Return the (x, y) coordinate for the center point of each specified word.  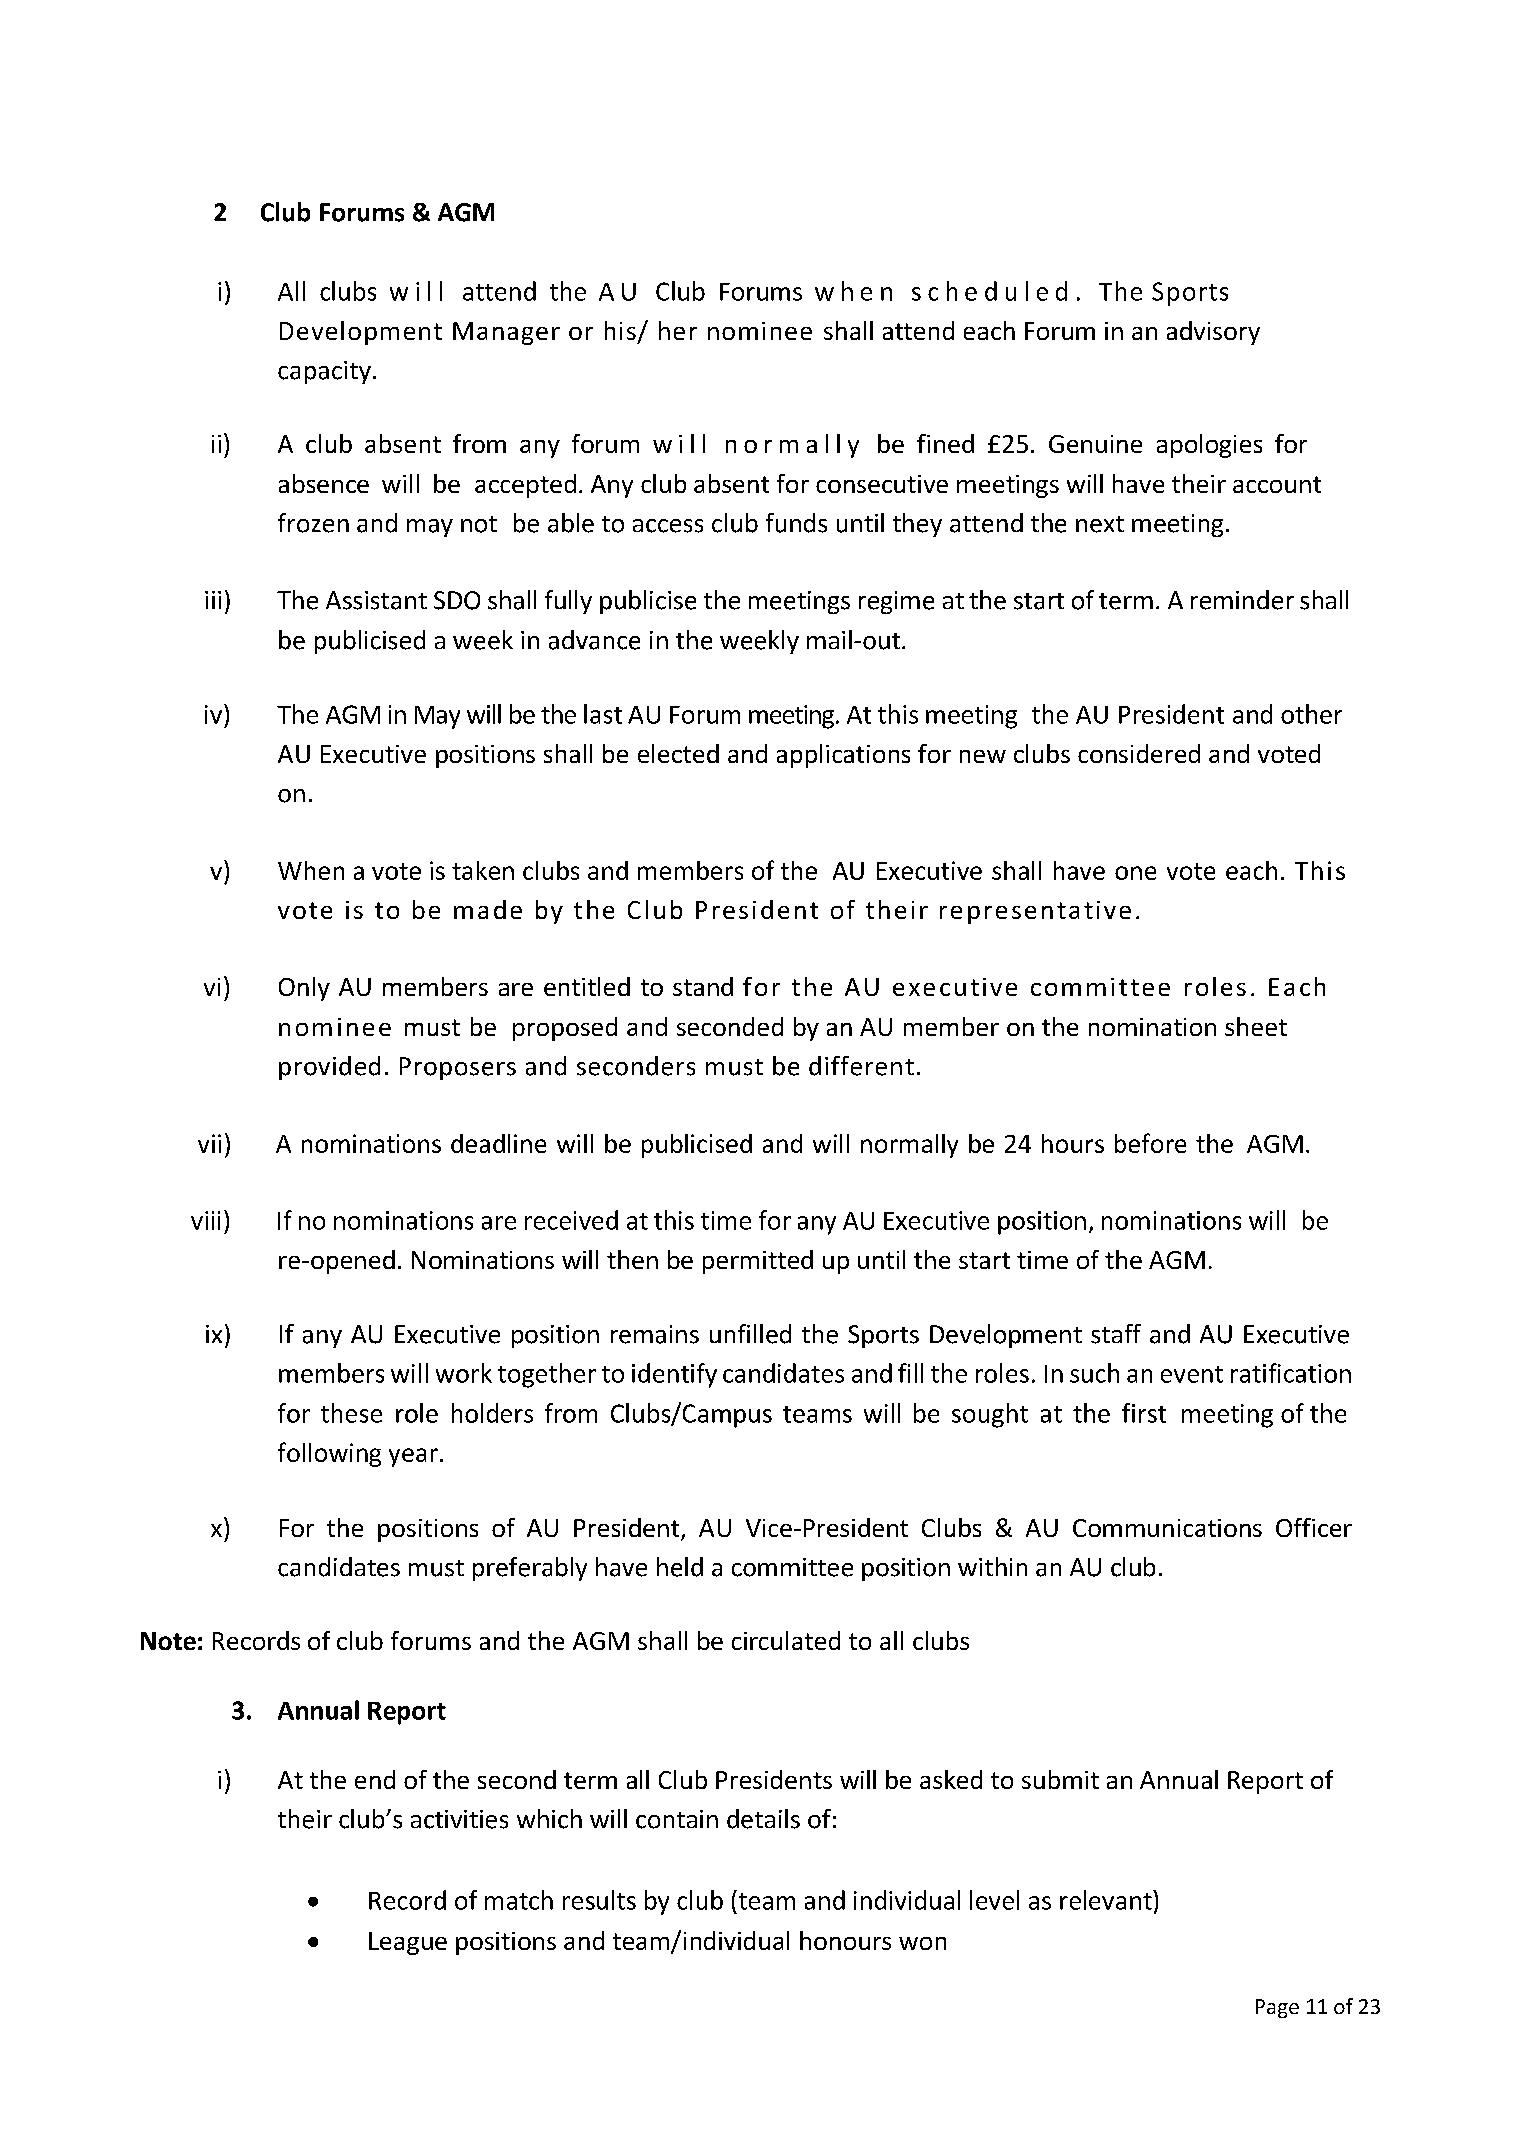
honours (845, 1940)
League (408, 1943)
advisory (1213, 333)
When (311, 870)
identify (674, 1375)
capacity (324, 372)
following (329, 1454)
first (1144, 1413)
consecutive (882, 484)
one (1135, 873)
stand (703, 986)
